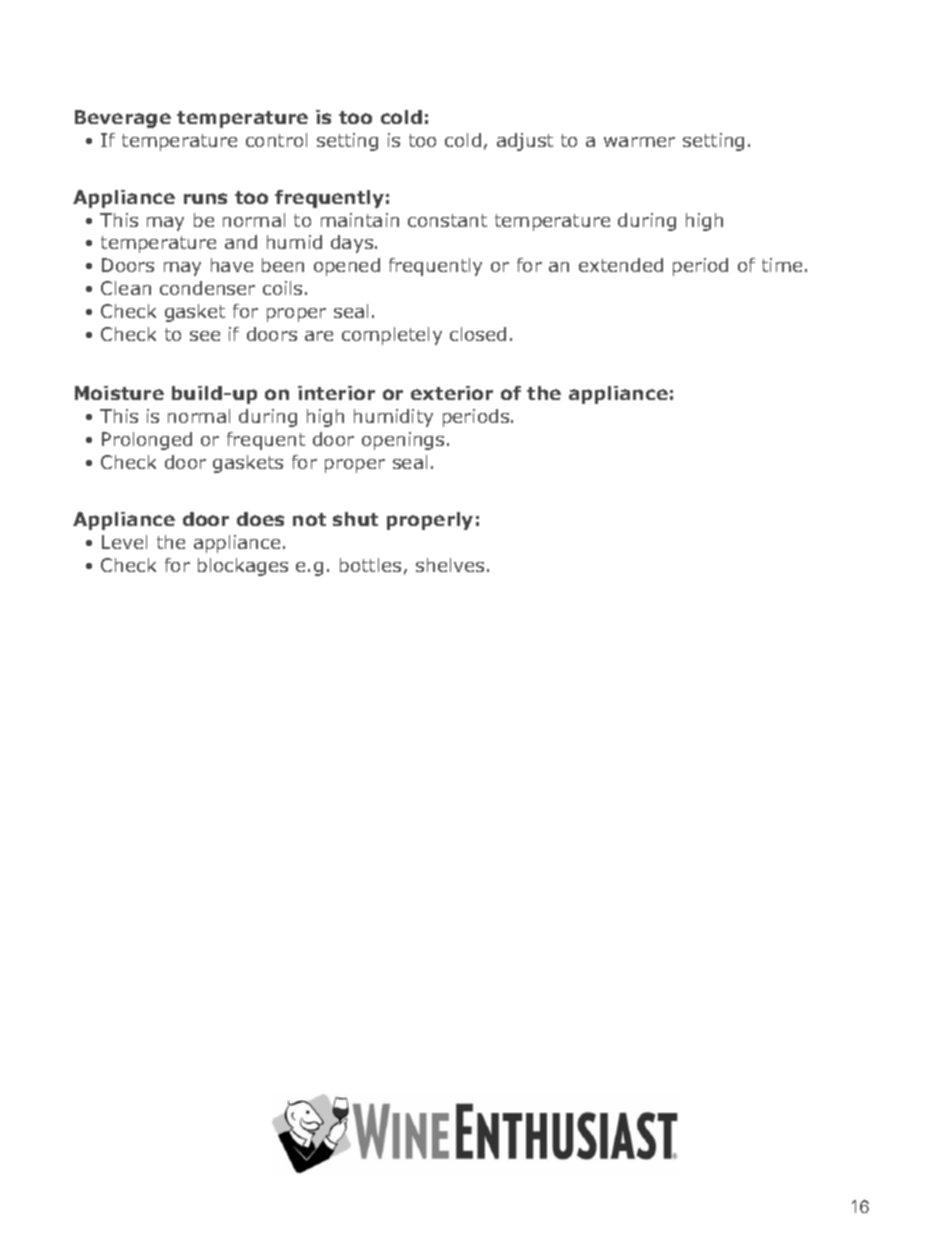 This screenshot has width=952, height=1233. What do you see at coordinates (119, 393) in the screenshot?
I see `Moisture` at bounding box center [119, 393].
